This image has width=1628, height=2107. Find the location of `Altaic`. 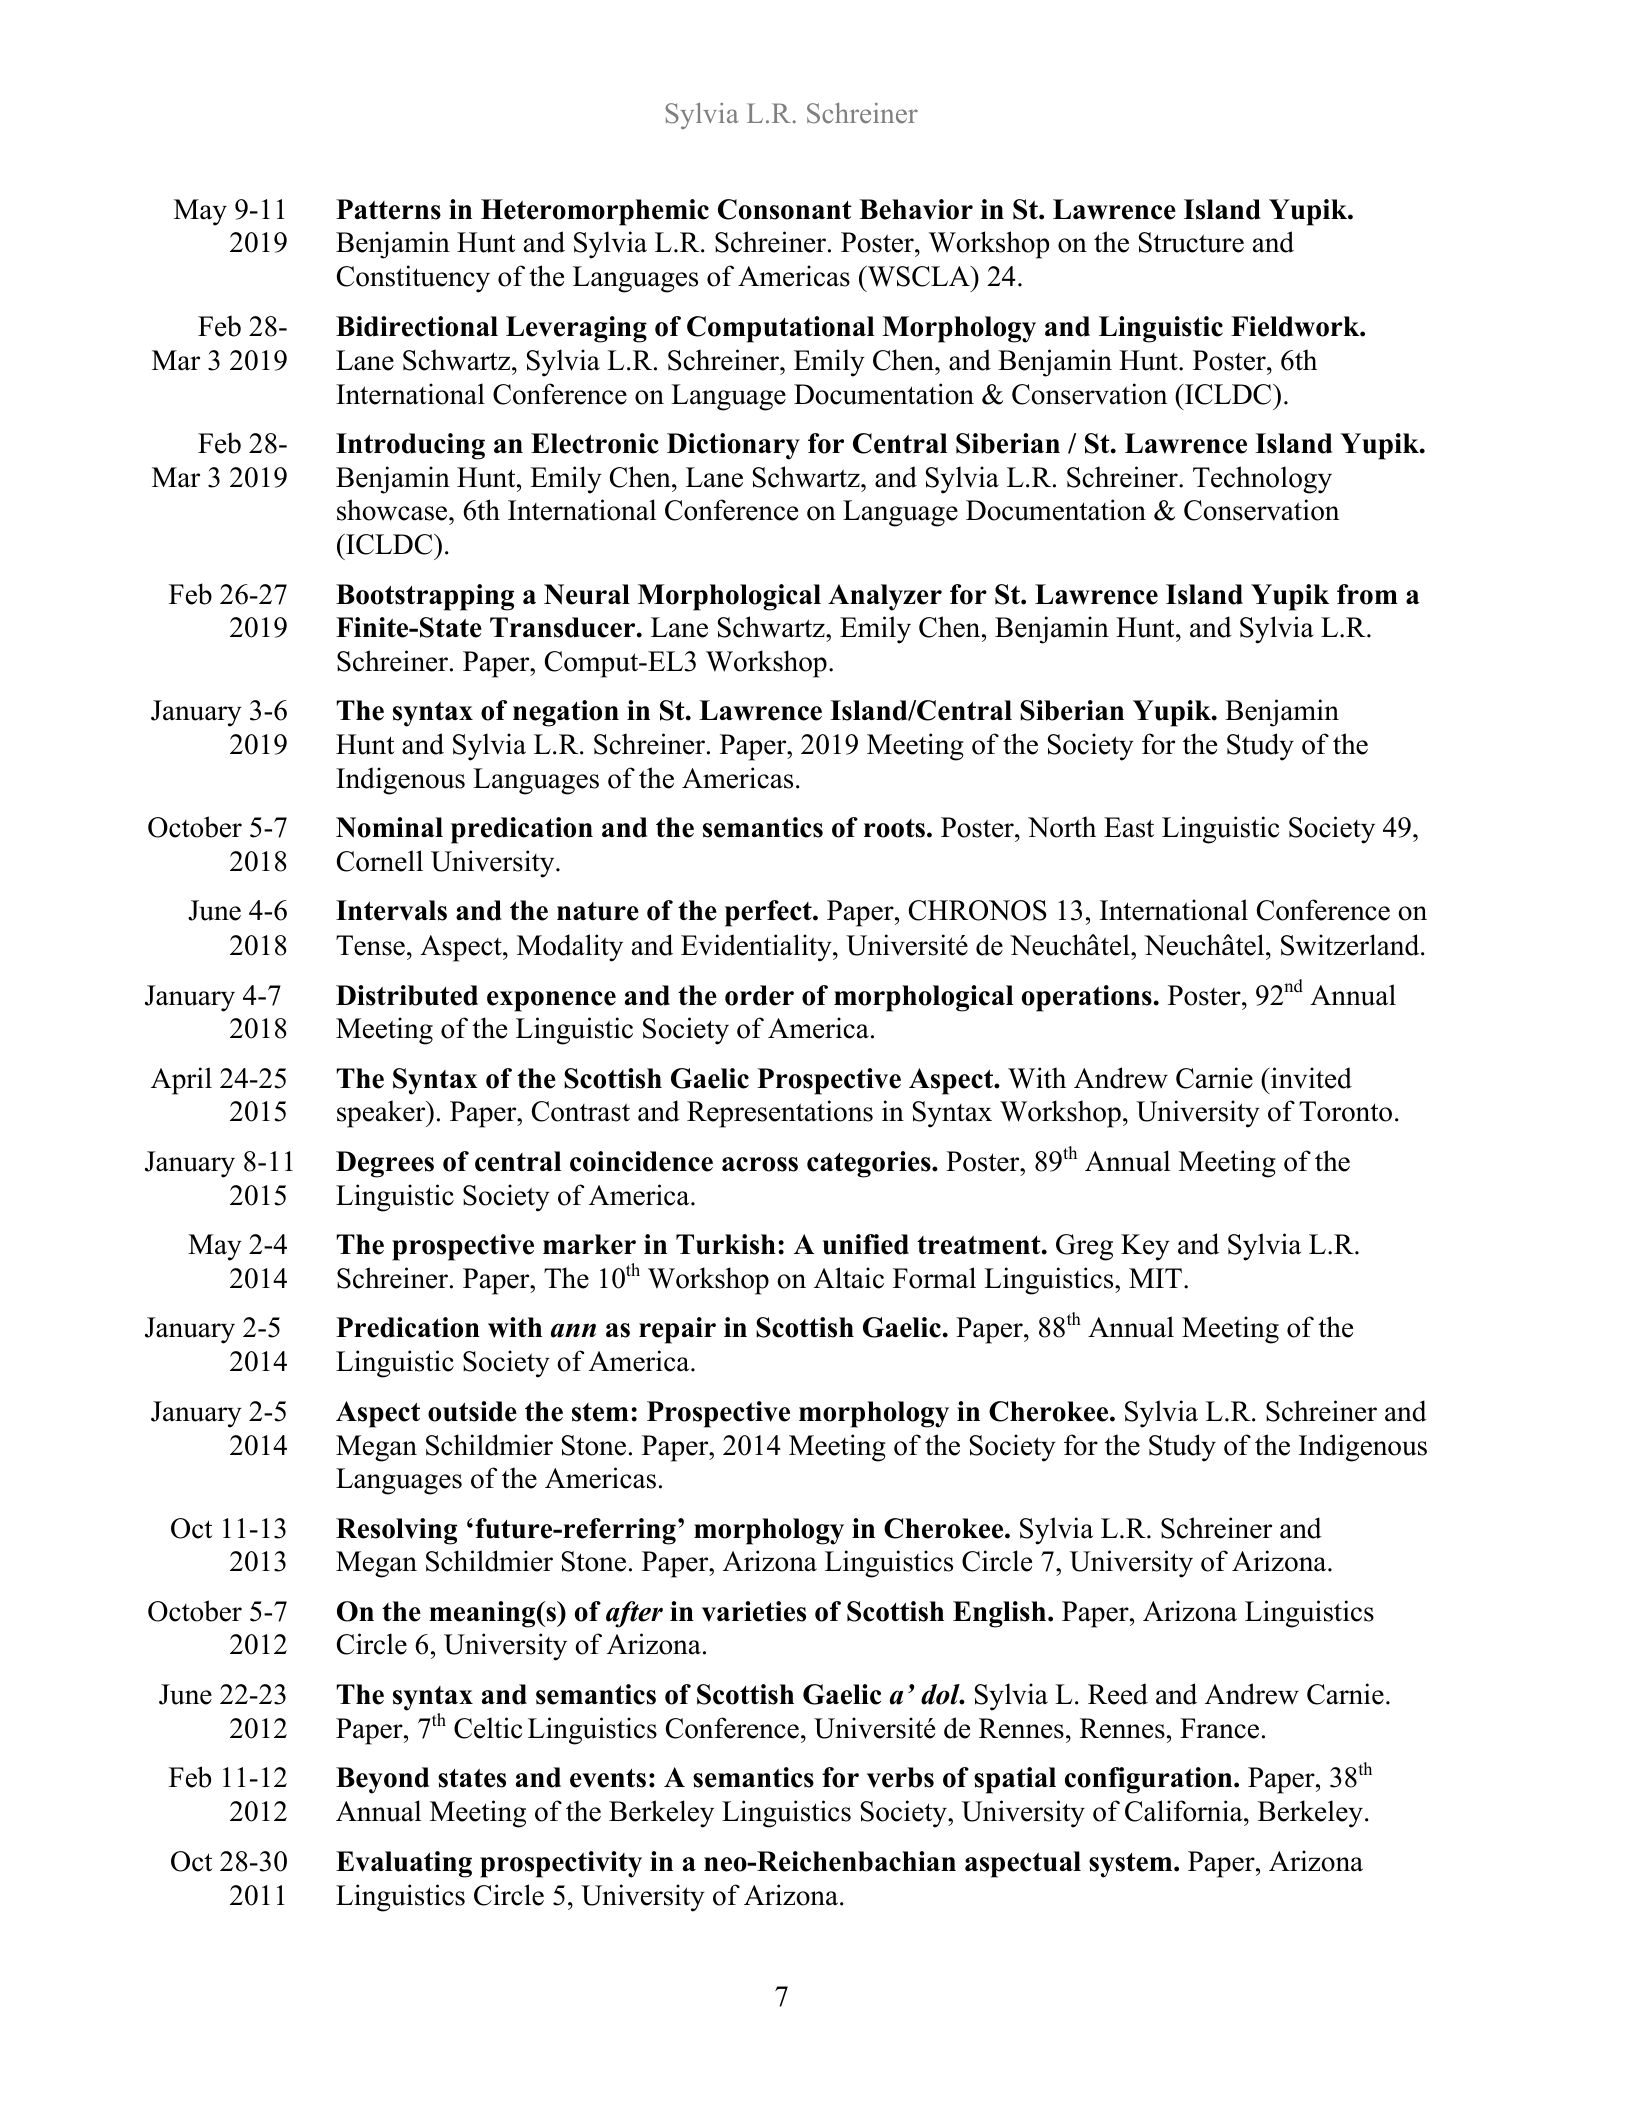

Altaic is located at coordinates (849, 1278).
